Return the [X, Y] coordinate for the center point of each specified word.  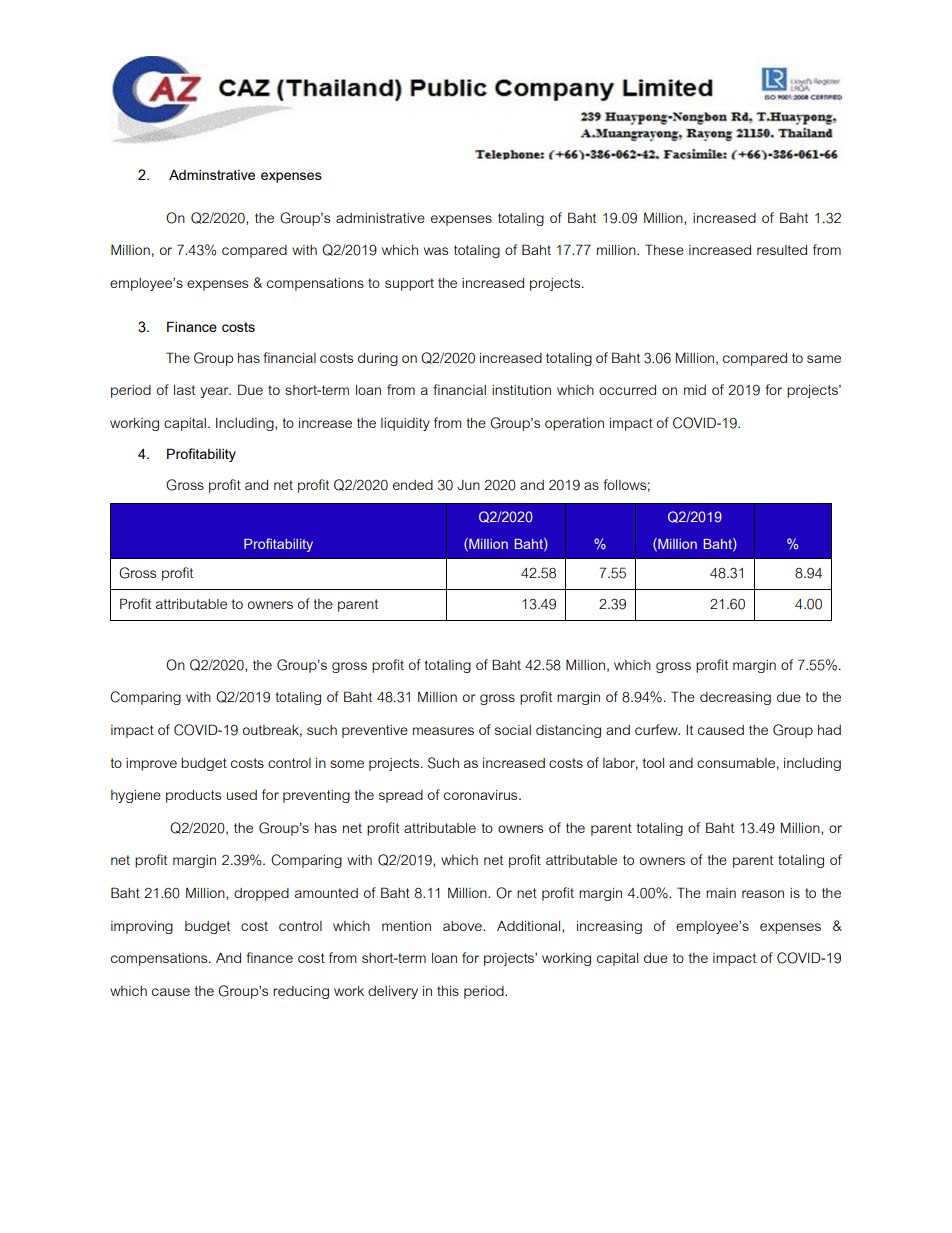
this [448, 991]
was [436, 251]
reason [763, 894]
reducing [301, 992]
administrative [380, 218]
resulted [782, 250]
